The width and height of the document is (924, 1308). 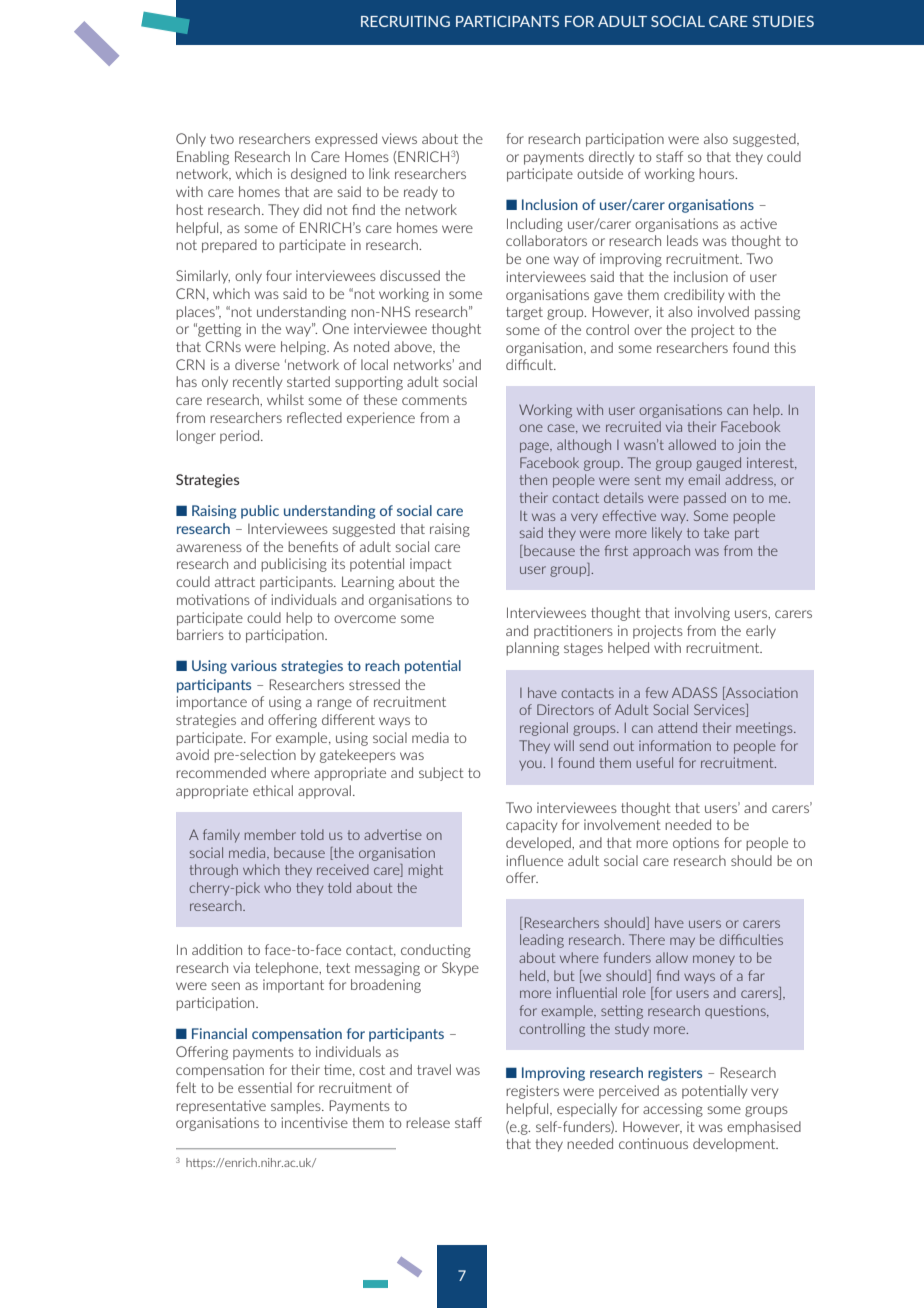 I want to click on release, so click(x=428, y=1122).
